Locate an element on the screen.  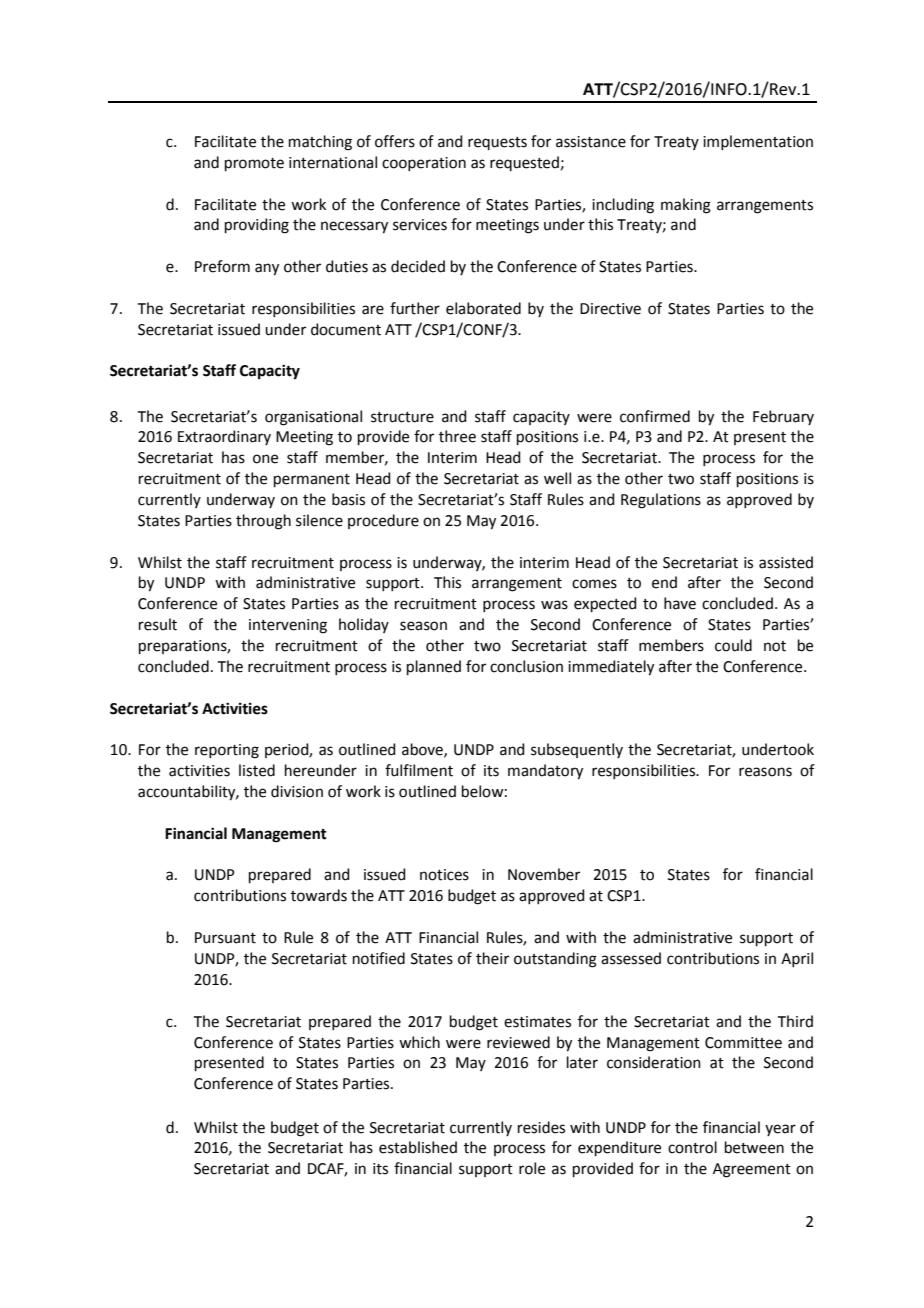
established is located at coordinates (418, 1147).
